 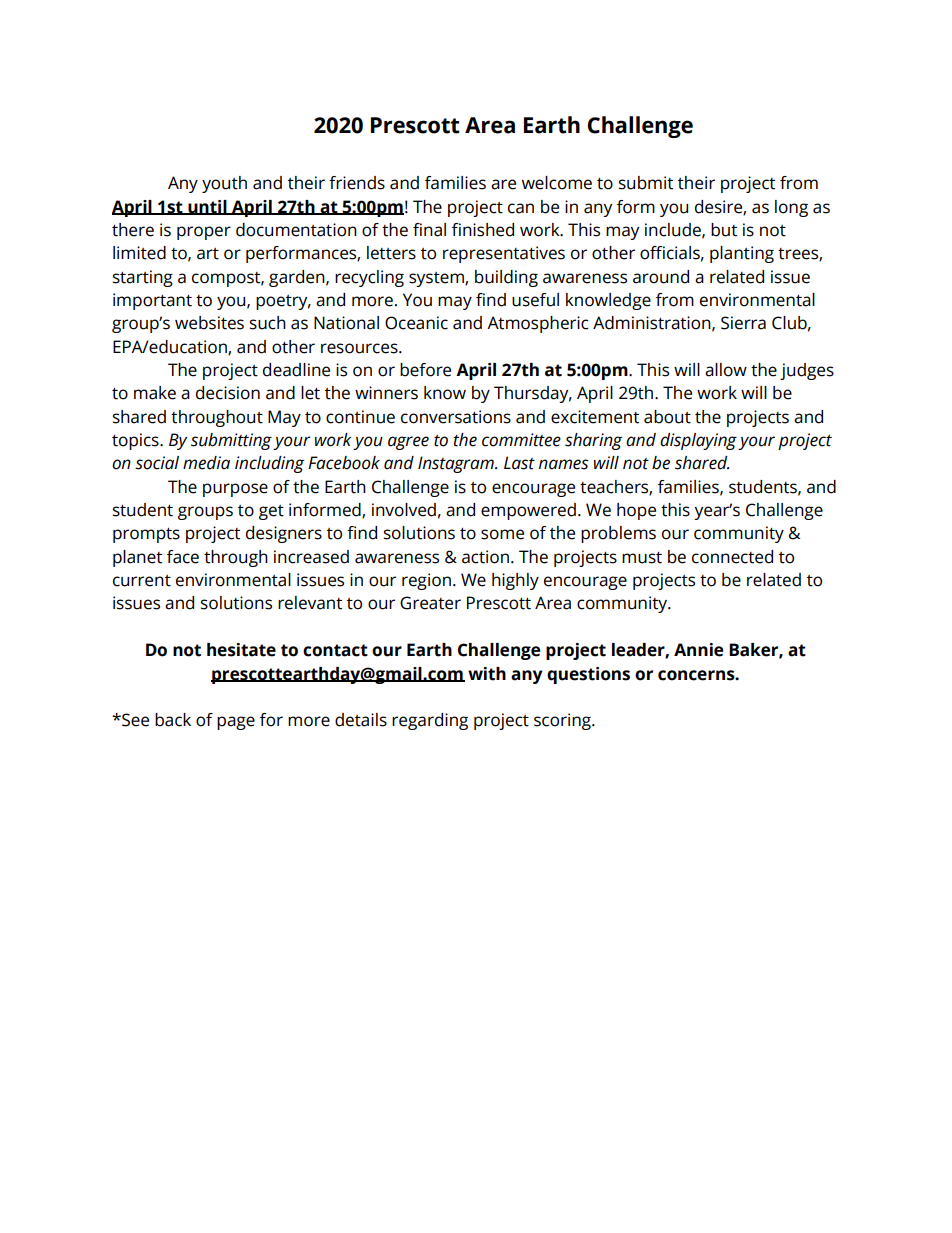 What do you see at coordinates (791, 208) in the document?
I see `long` at bounding box center [791, 208].
